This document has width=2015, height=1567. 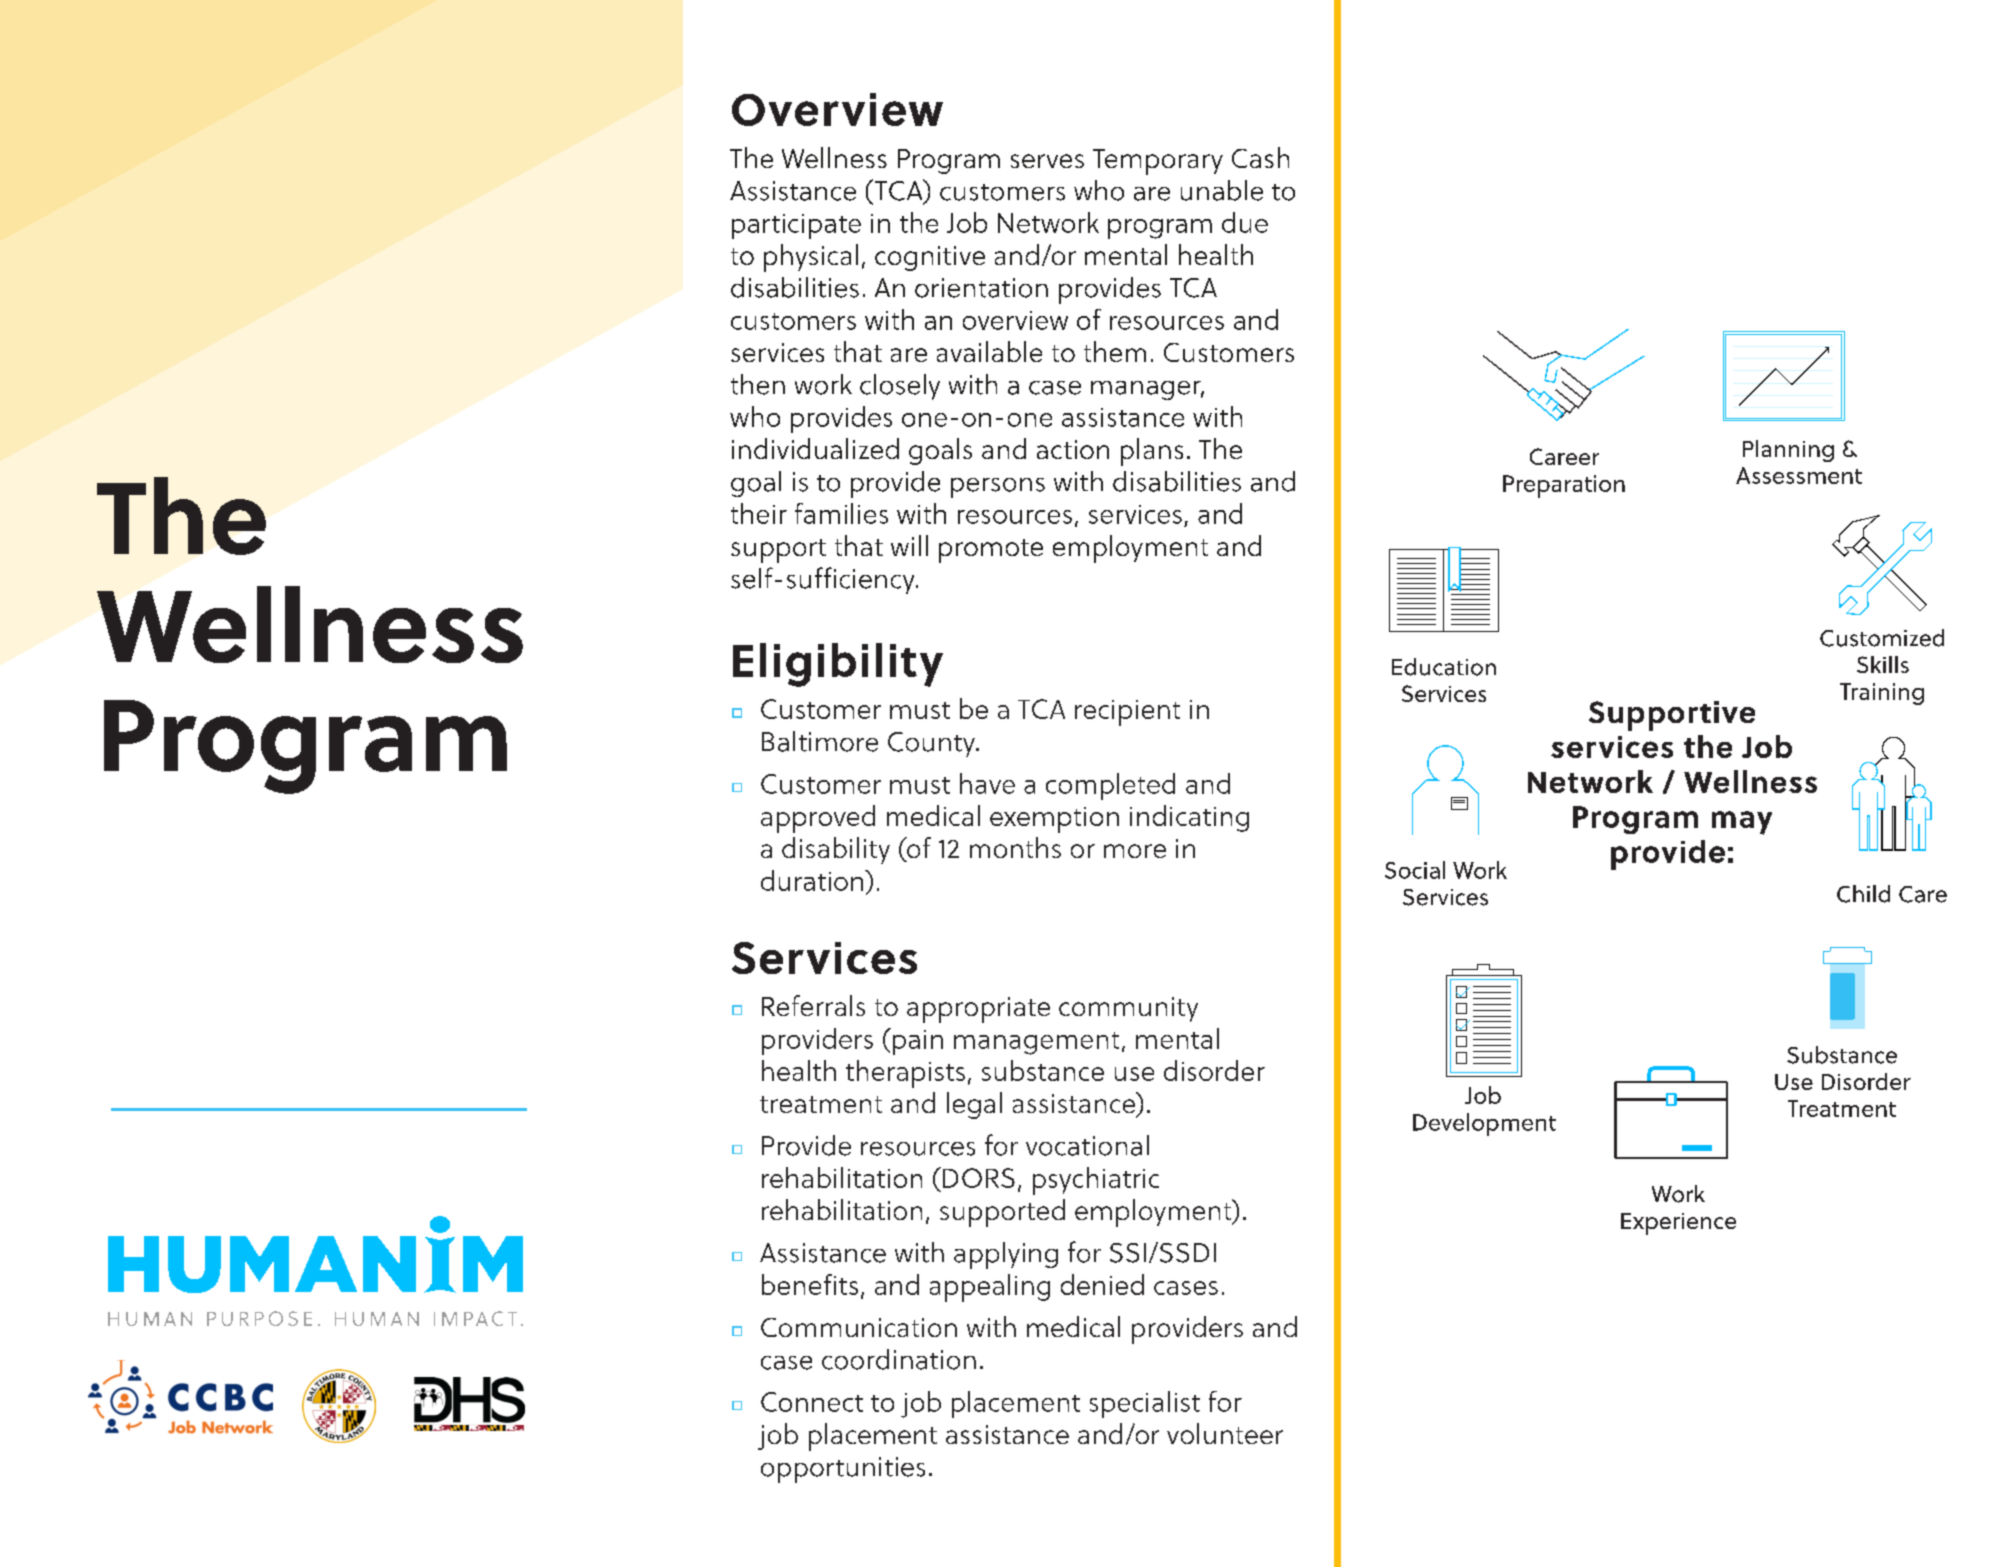 I want to click on pain, so click(x=916, y=1041).
